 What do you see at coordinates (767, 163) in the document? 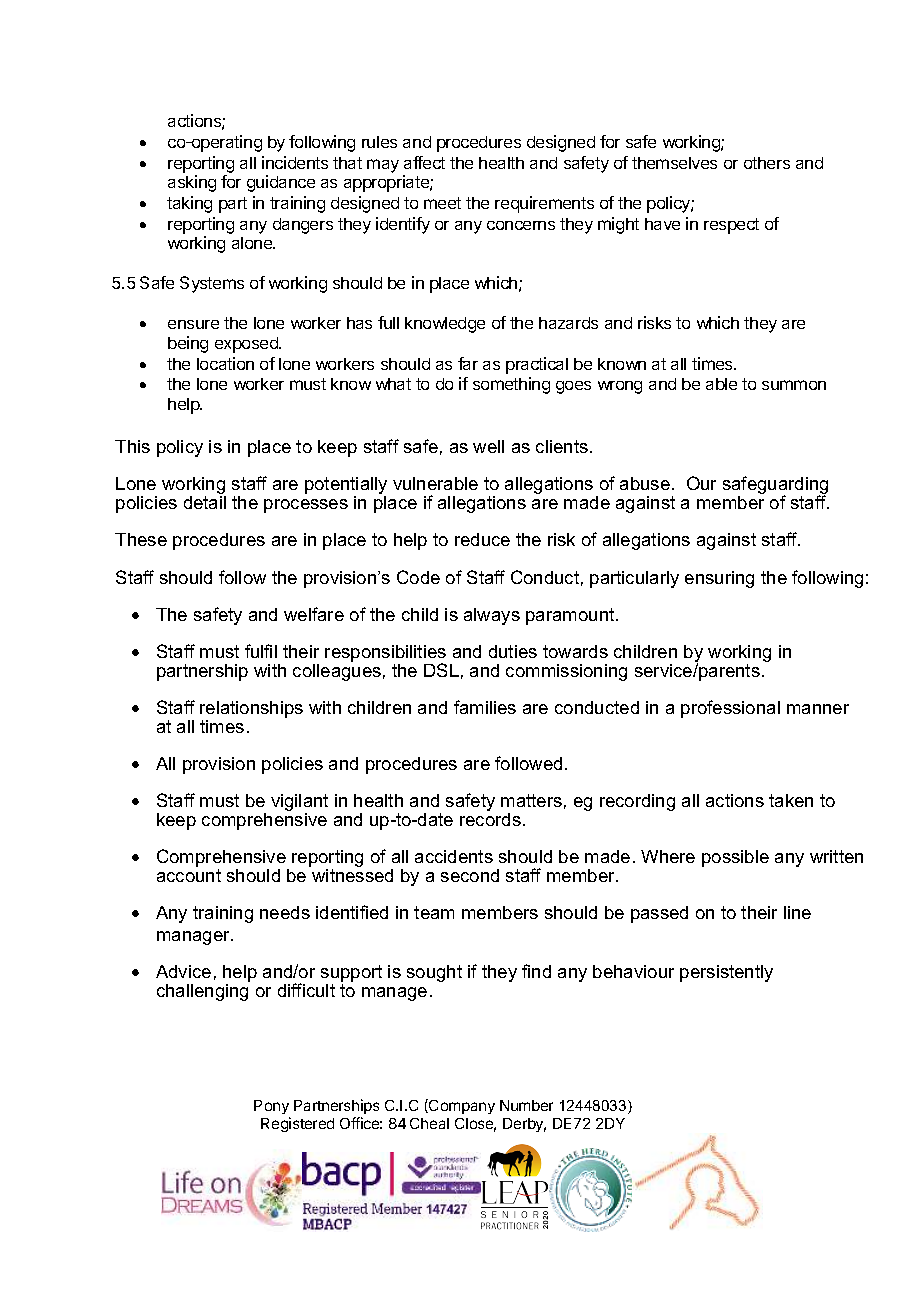
I see `others` at bounding box center [767, 163].
